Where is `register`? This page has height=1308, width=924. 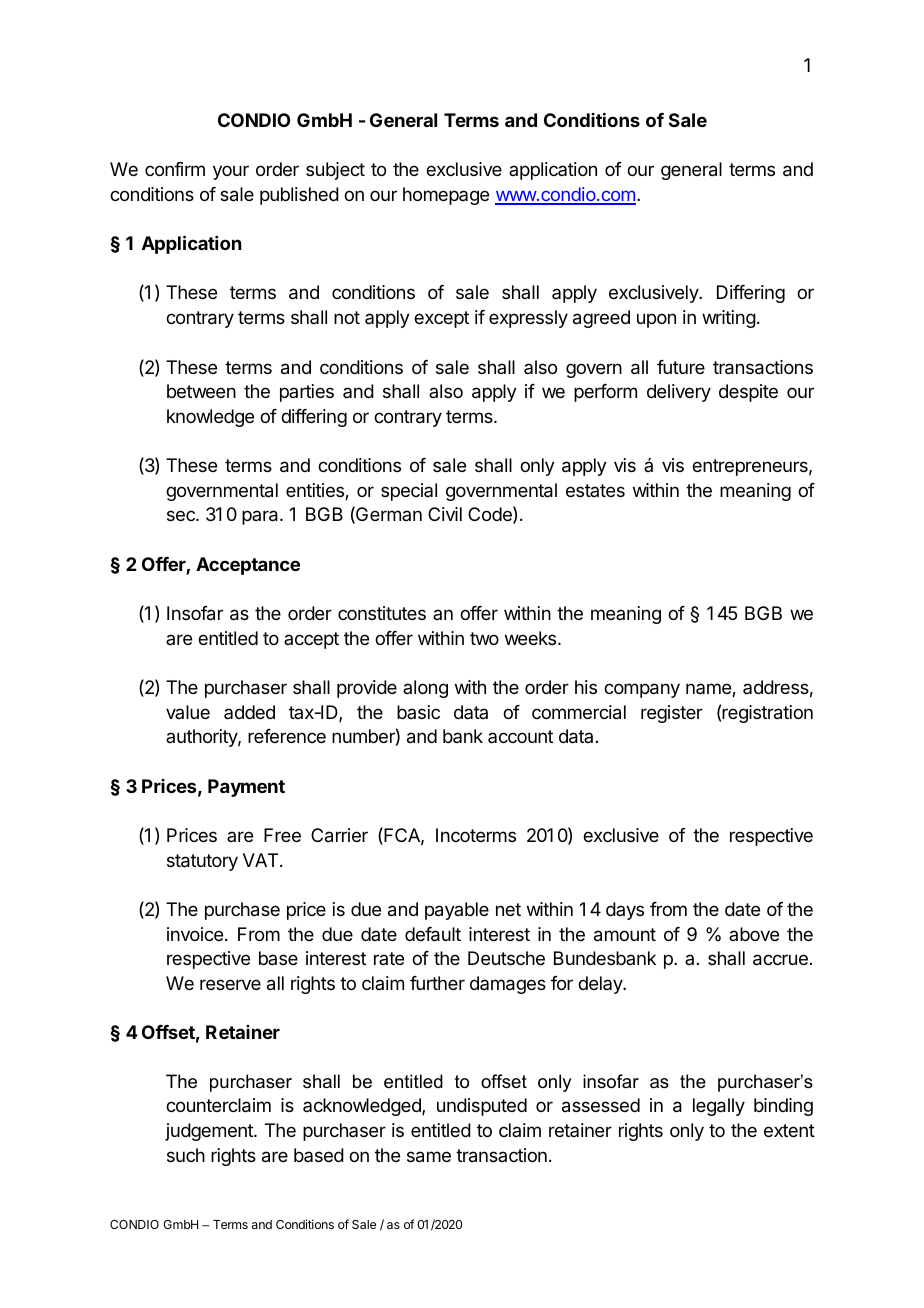 register is located at coordinates (672, 714).
